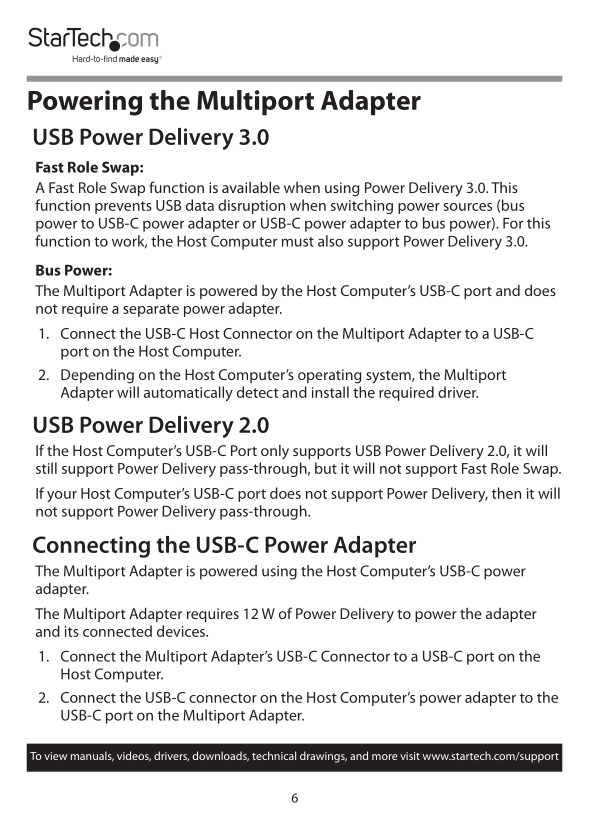 This screenshot has height=830, width=589. I want to click on prevents, so click(123, 207).
